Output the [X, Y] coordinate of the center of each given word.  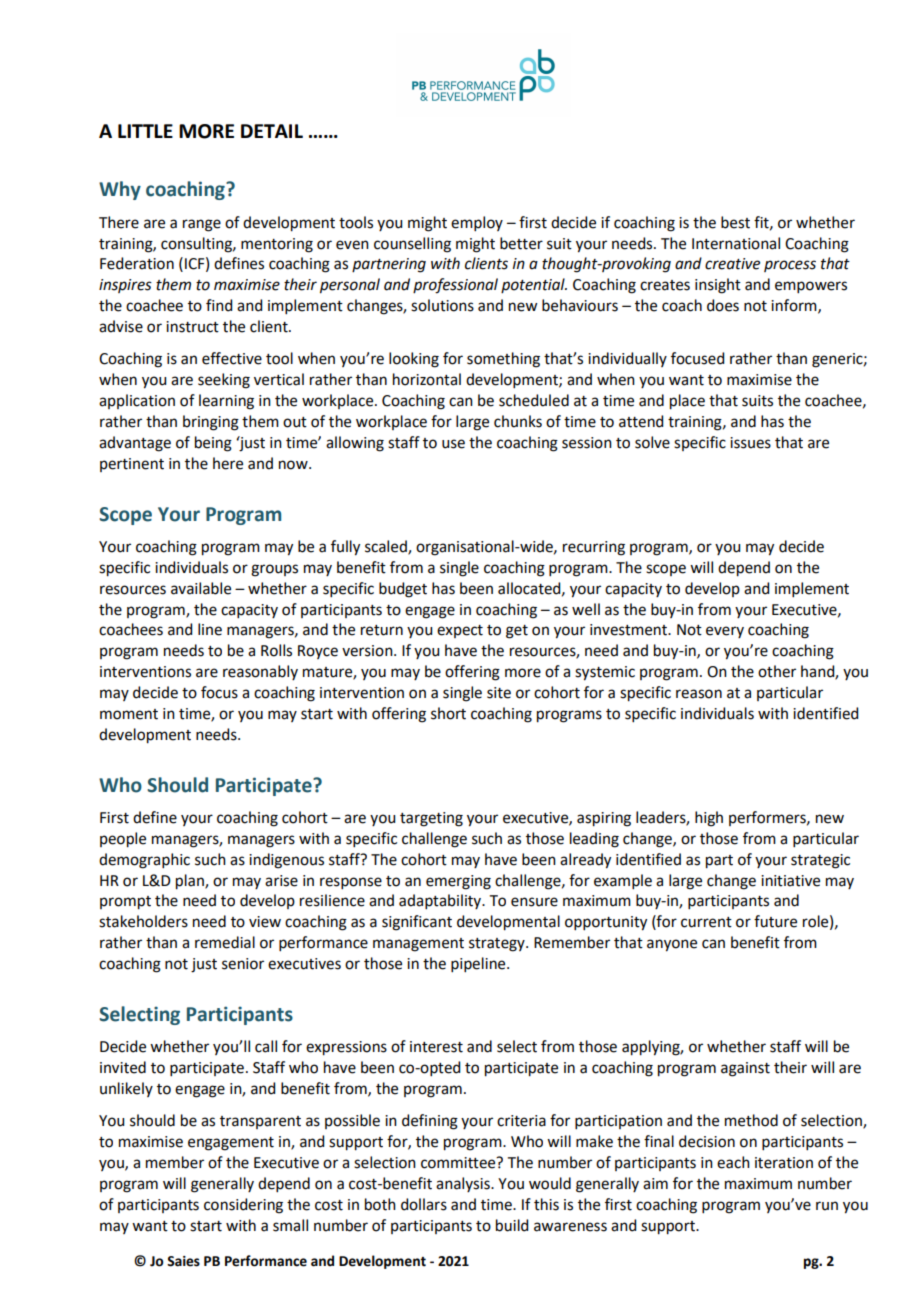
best [735, 222]
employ [477, 223]
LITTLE [145, 131]
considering [243, 1206]
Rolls [276, 650]
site [499, 693]
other [777, 671]
